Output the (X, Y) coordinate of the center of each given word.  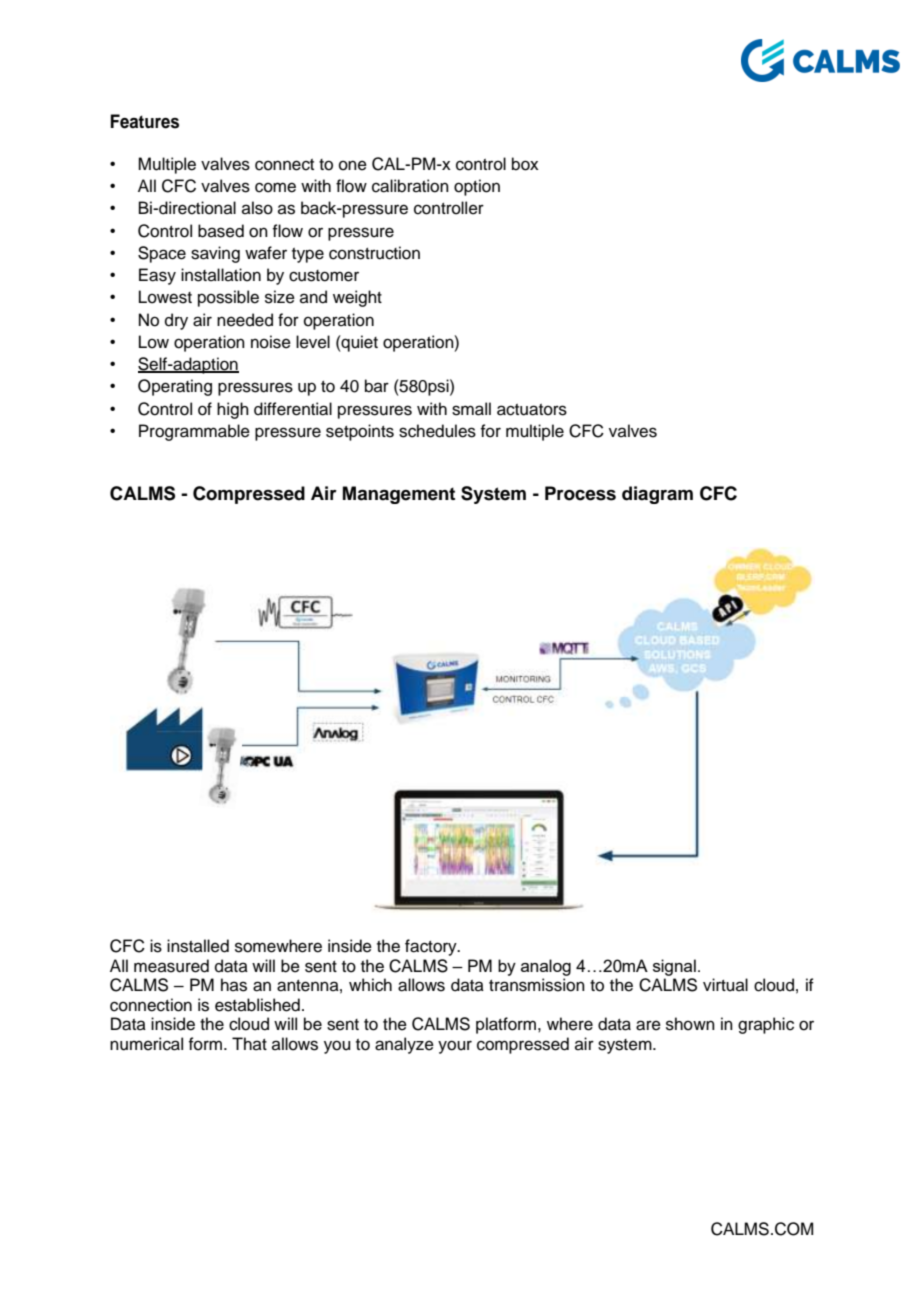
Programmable (194, 432)
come (275, 187)
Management (399, 495)
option (477, 187)
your (455, 1047)
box (525, 164)
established (257, 1005)
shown (690, 1024)
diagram (657, 495)
